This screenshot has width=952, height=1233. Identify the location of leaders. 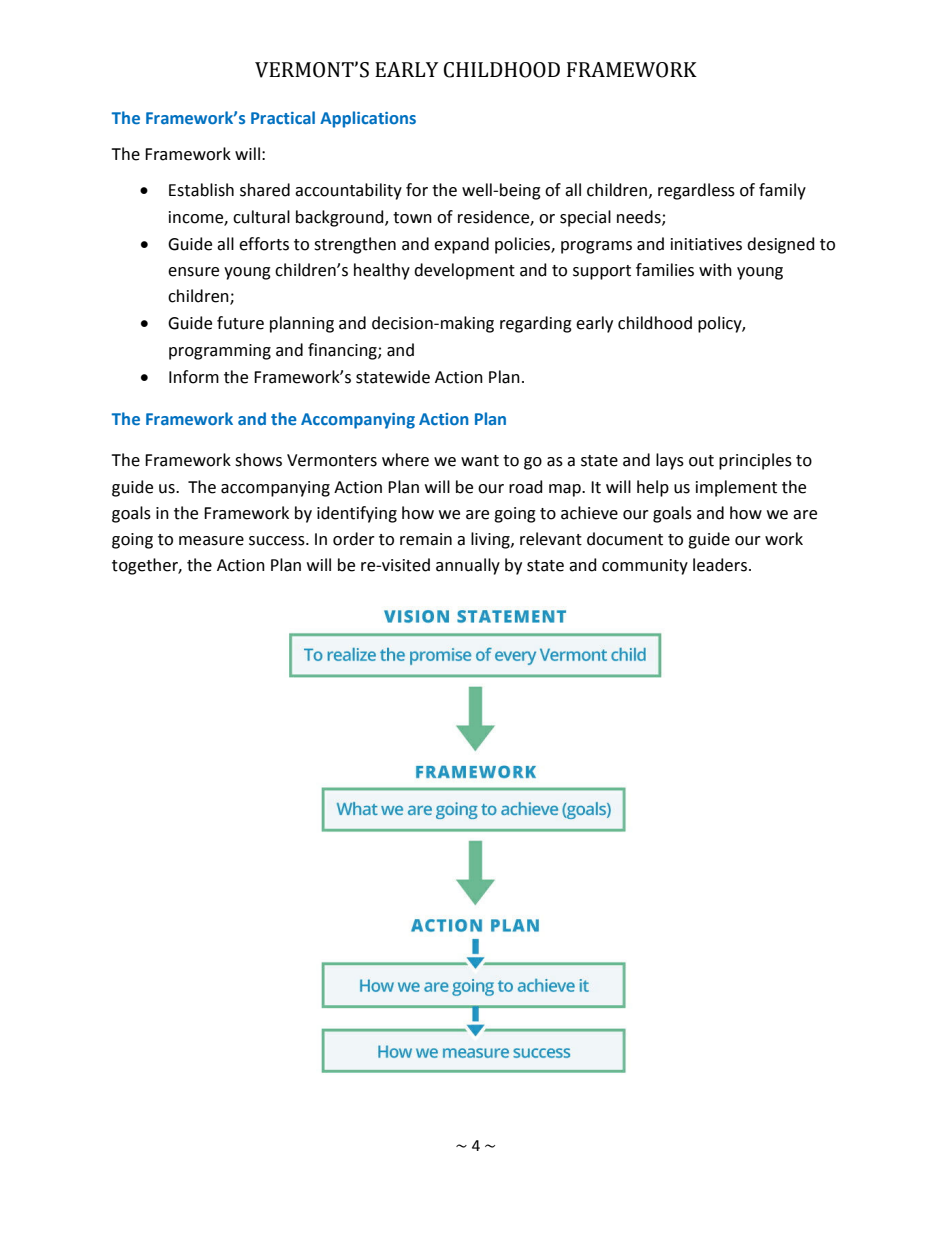
(720, 565).
